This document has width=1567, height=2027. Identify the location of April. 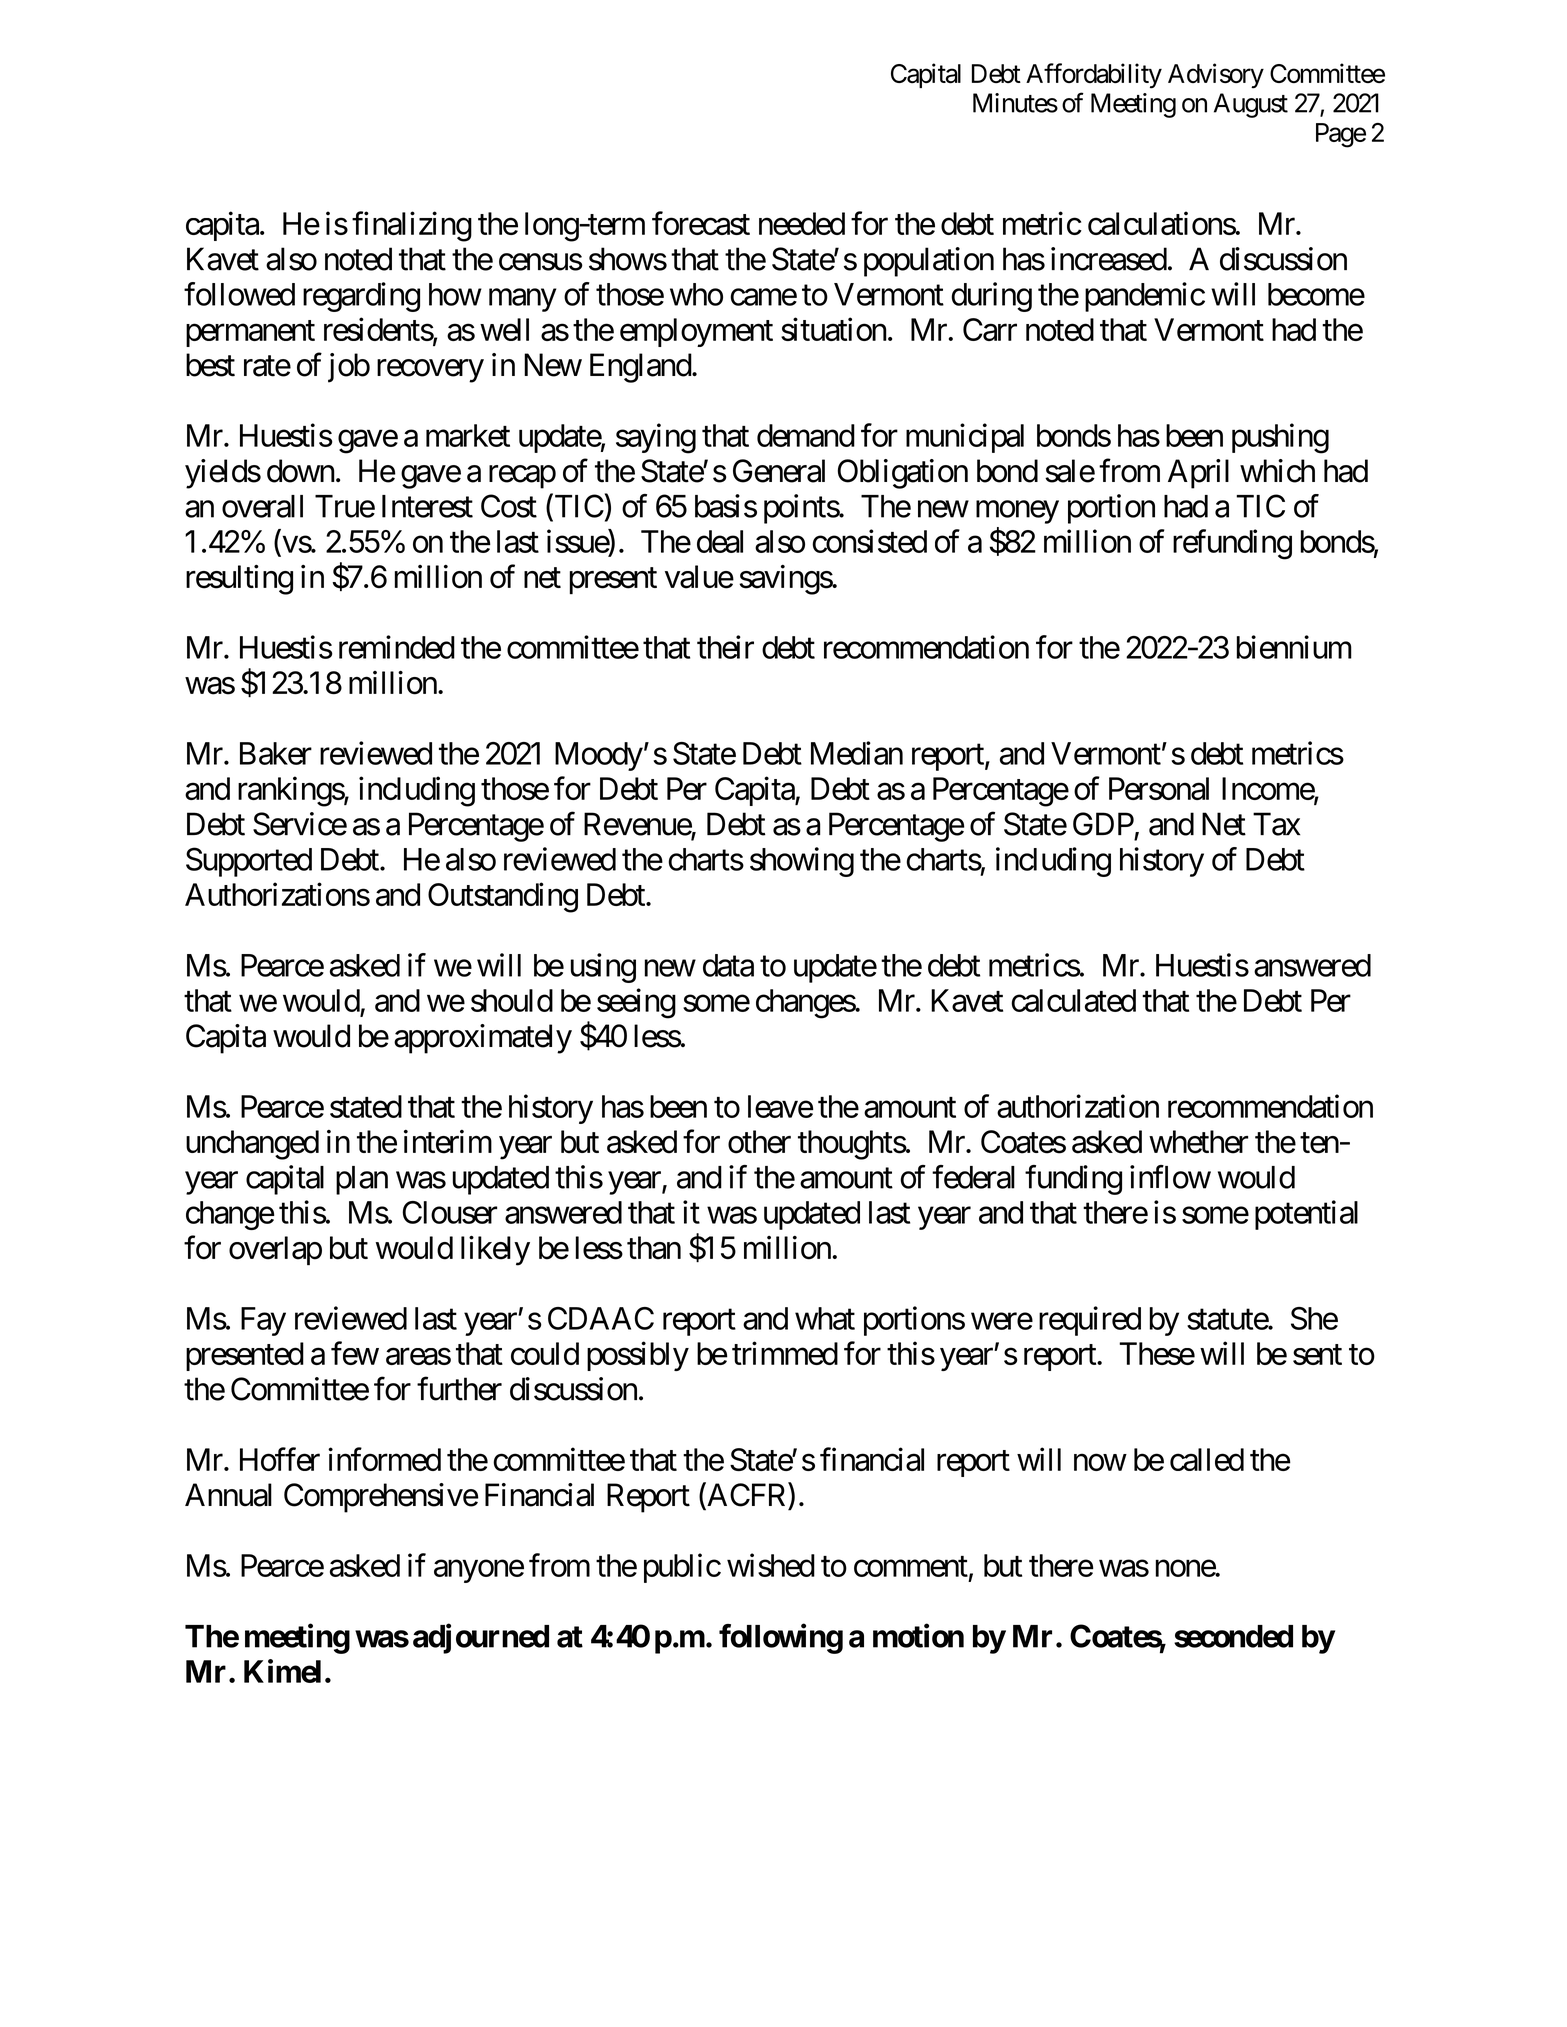
(1198, 474).
